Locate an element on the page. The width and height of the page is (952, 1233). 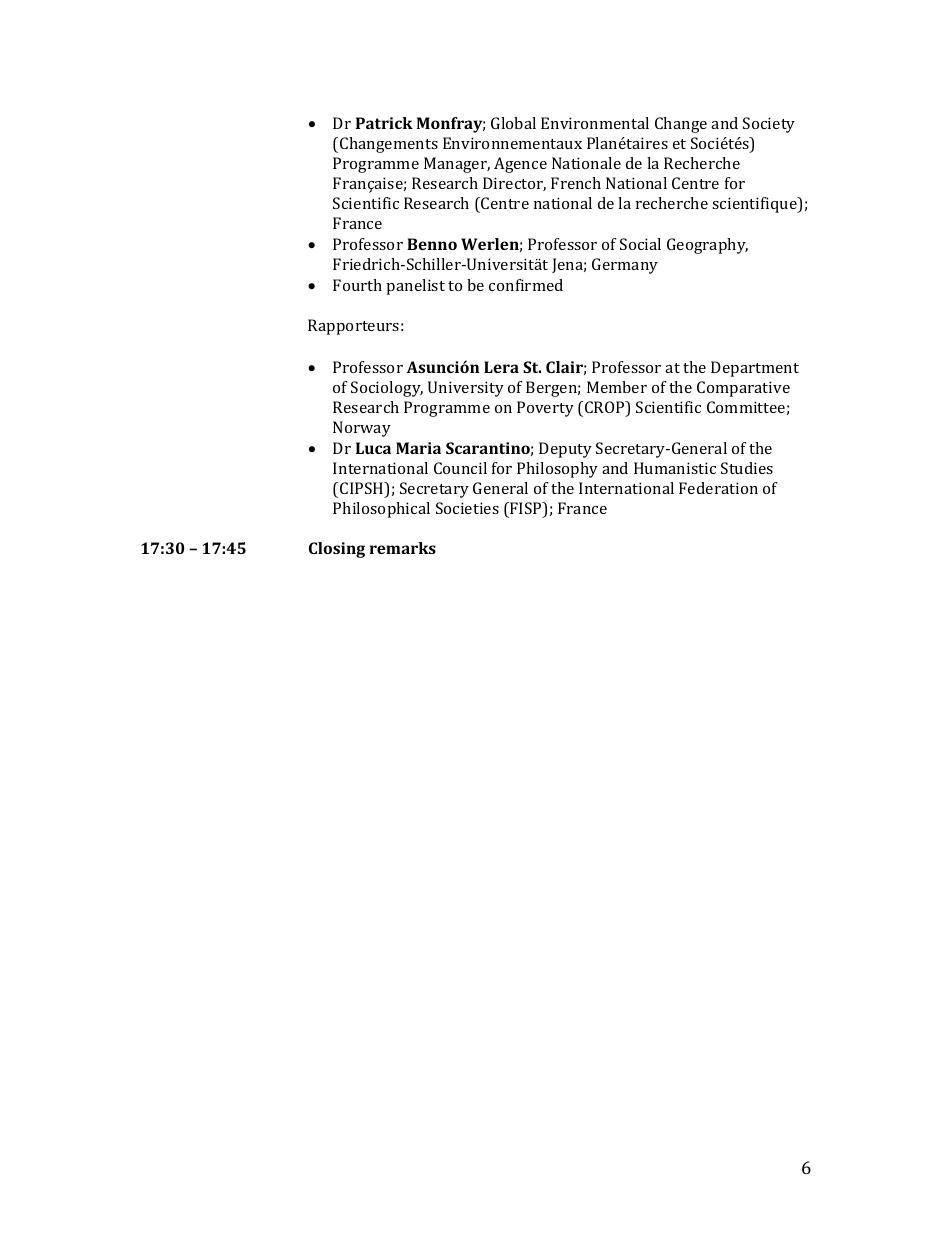
Deputy is located at coordinates (565, 450).
